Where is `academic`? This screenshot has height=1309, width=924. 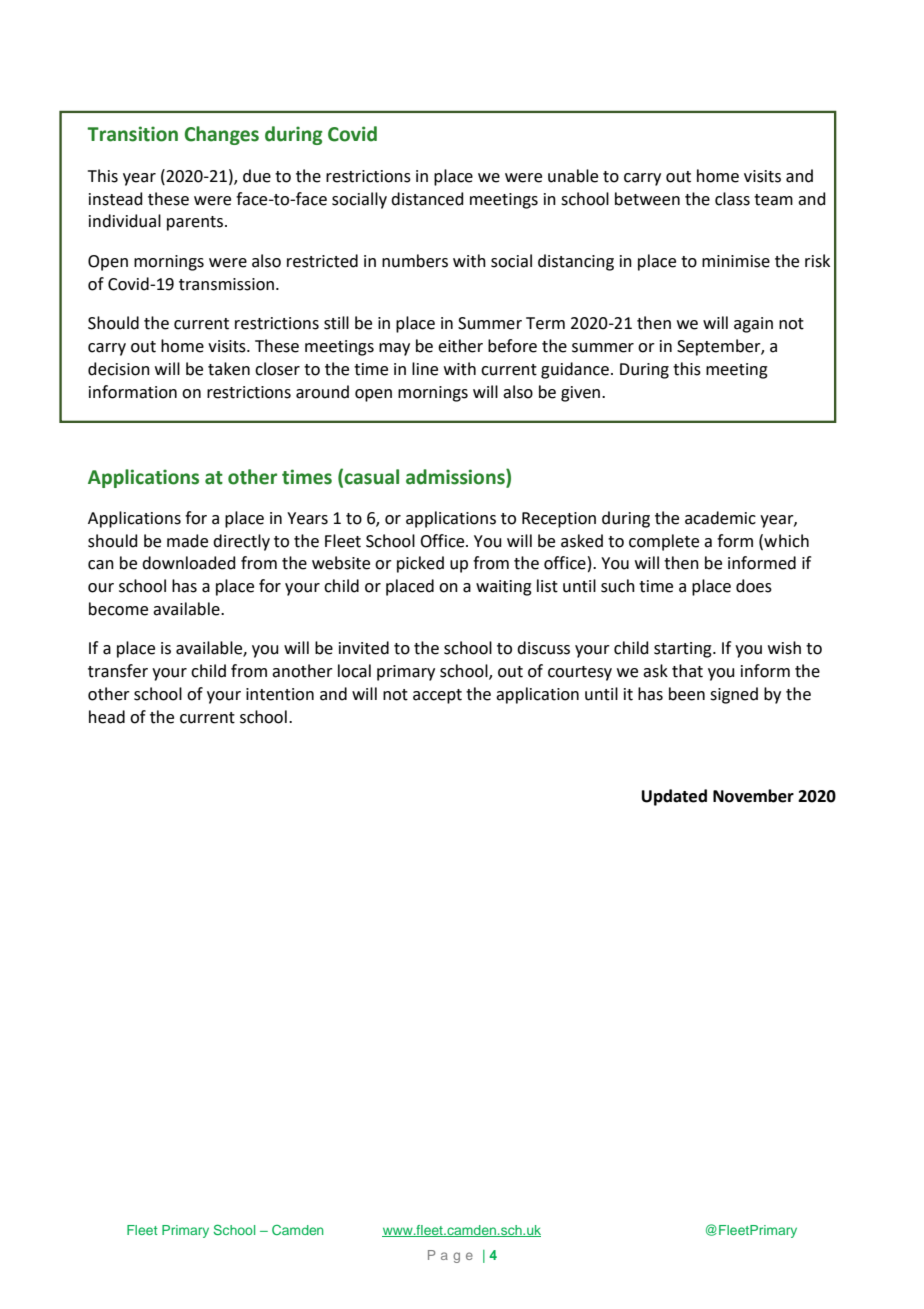 academic is located at coordinates (720, 518).
